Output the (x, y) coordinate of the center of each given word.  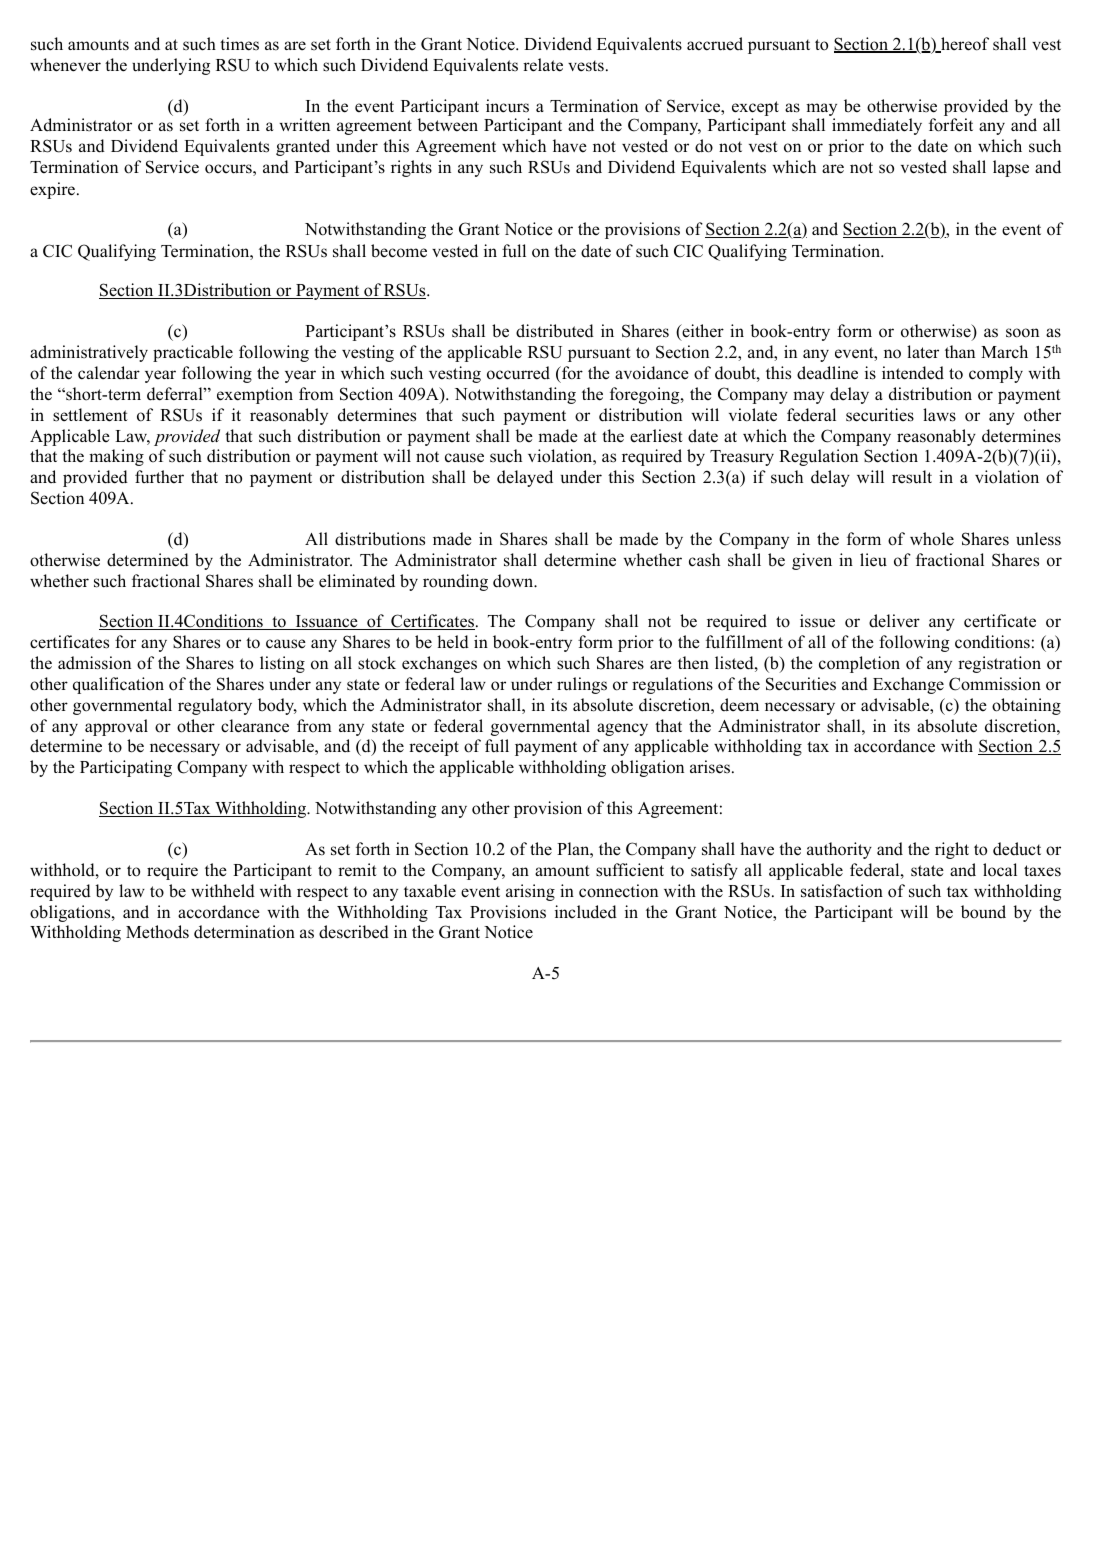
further (159, 477)
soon (1022, 333)
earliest (656, 436)
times (239, 44)
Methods (157, 932)
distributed (555, 331)
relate (543, 65)
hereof (964, 45)
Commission (995, 684)
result (912, 477)
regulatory (215, 706)
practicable (193, 353)
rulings (582, 685)
